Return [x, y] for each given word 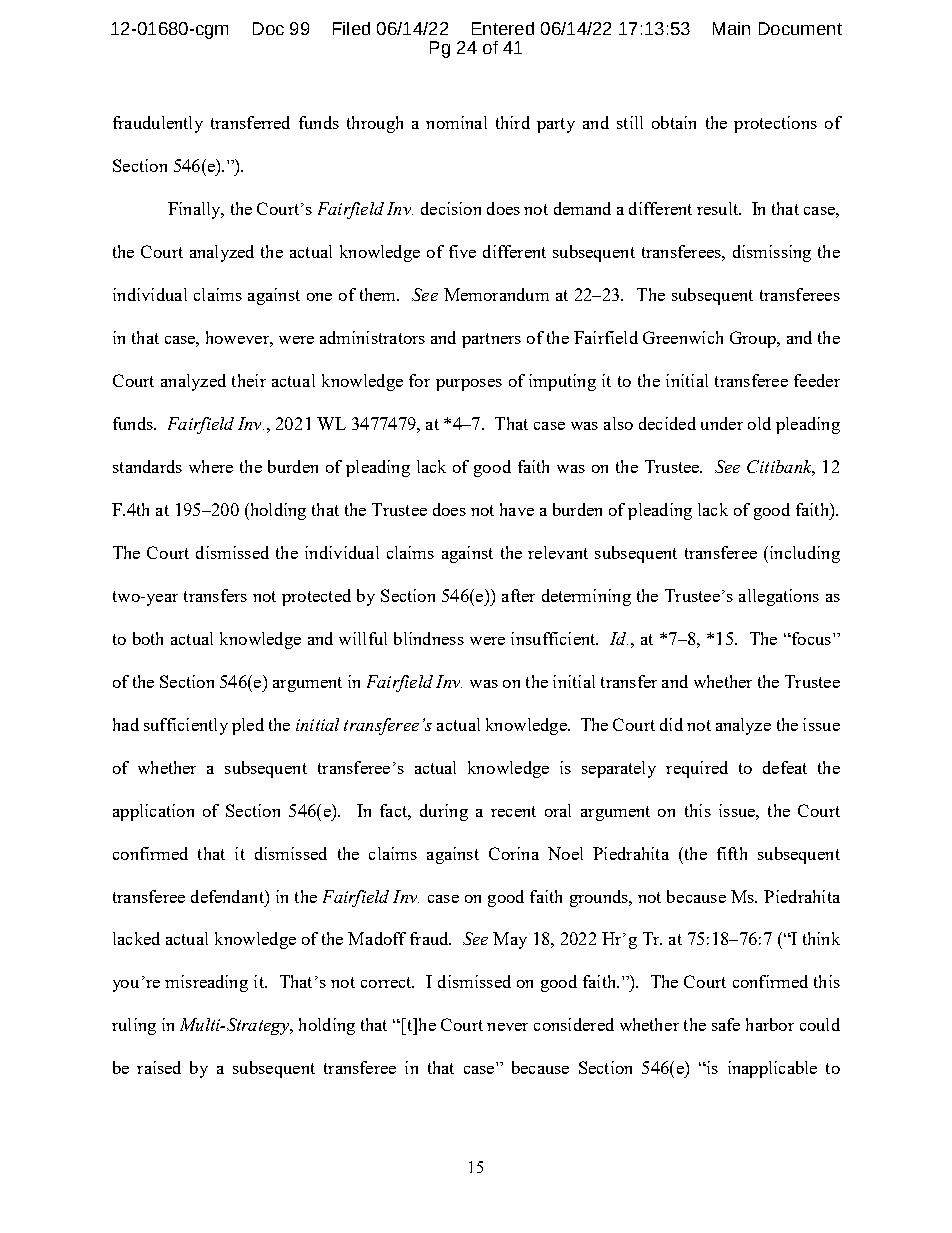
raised [159, 1067]
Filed [351, 28]
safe [726, 1024]
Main [731, 28]
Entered [503, 28]
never [507, 1027]
